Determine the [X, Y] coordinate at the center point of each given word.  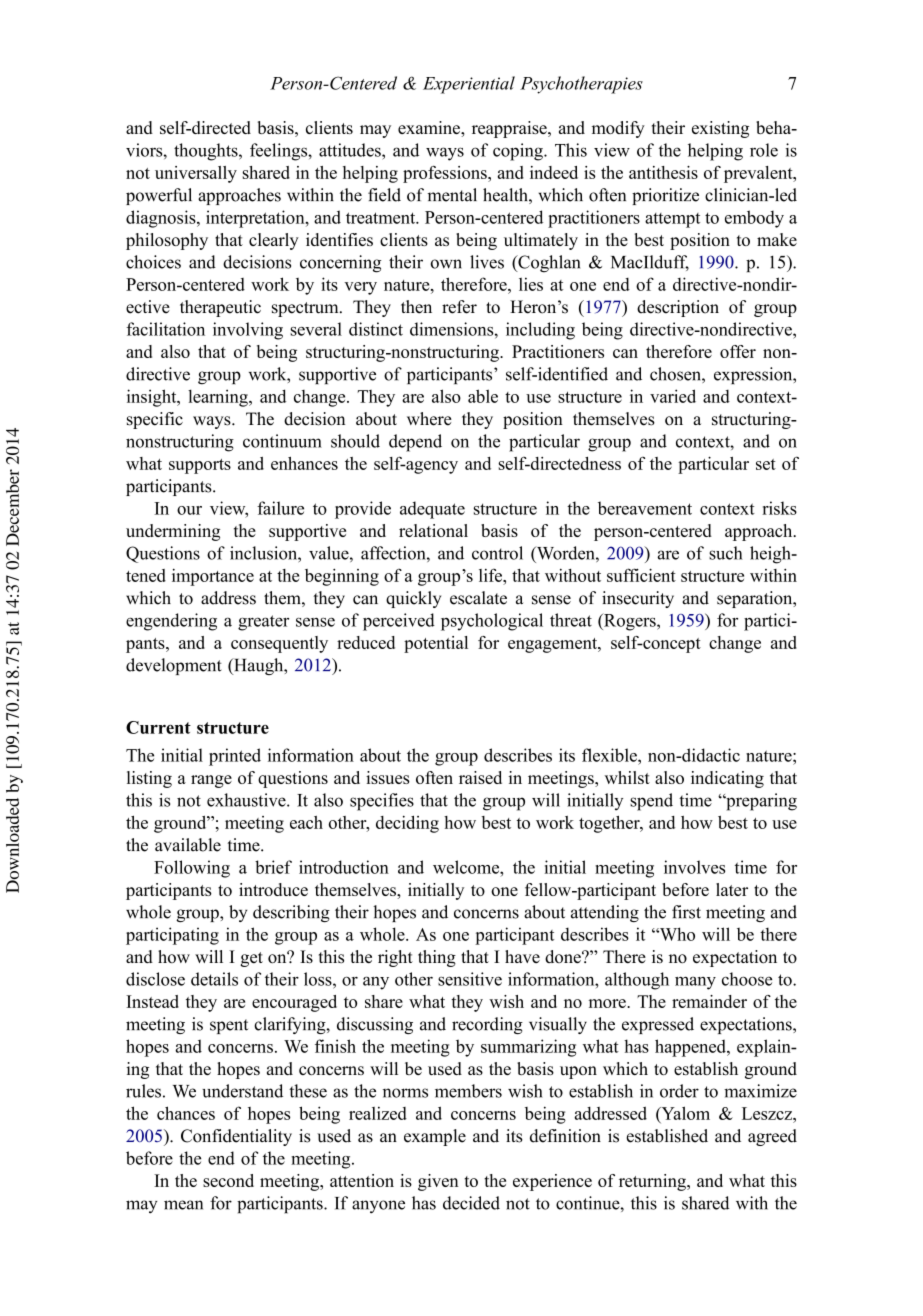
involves [694, 867]
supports [200, 466]
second [228, 1180]
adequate [432, 510]
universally [196, 174]
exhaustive [247, 800]
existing [720, 129]
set [766, 464]
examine [430, 127]
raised [480, 777]
